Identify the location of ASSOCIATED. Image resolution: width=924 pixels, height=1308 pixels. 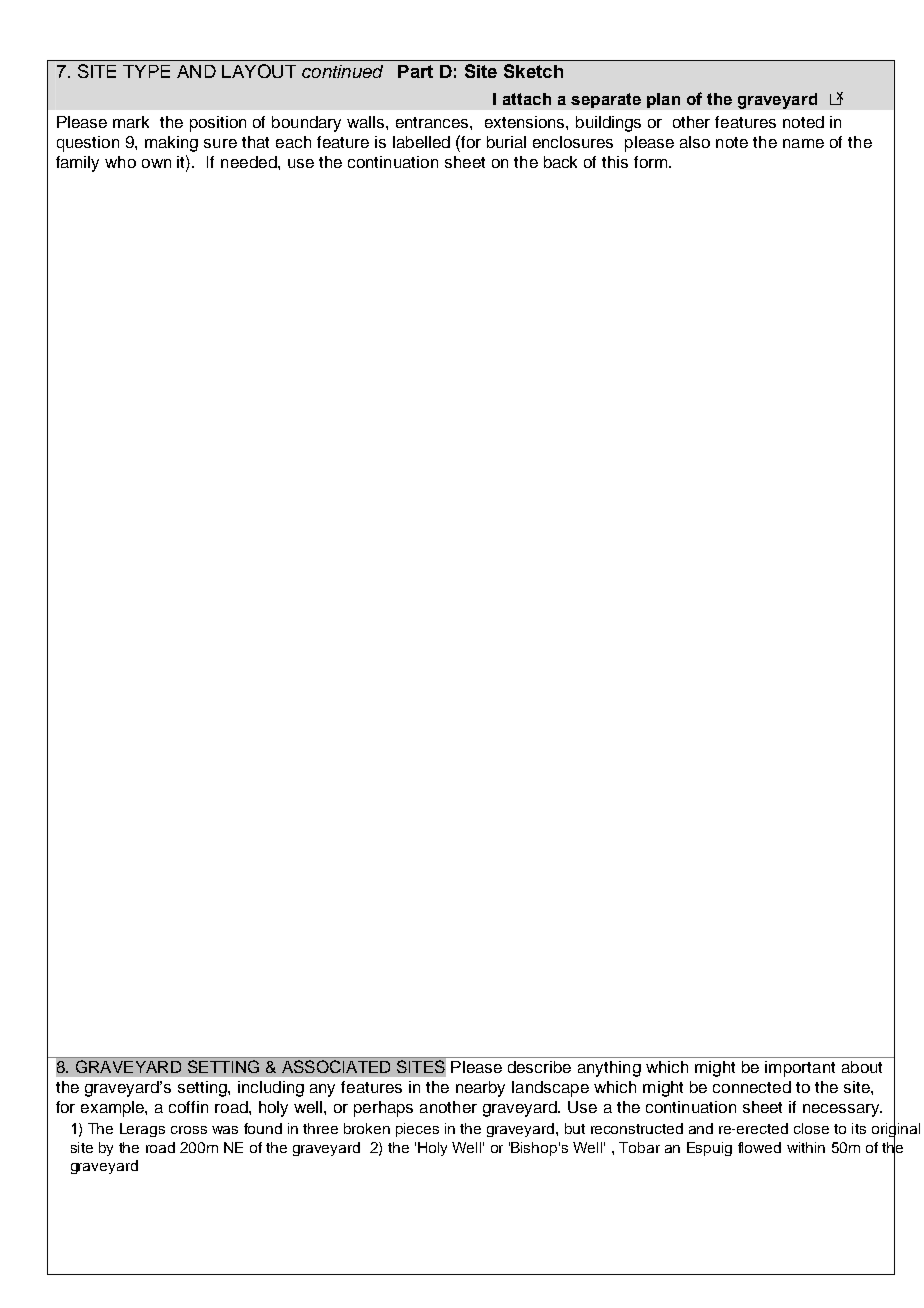
(336, 1066).
